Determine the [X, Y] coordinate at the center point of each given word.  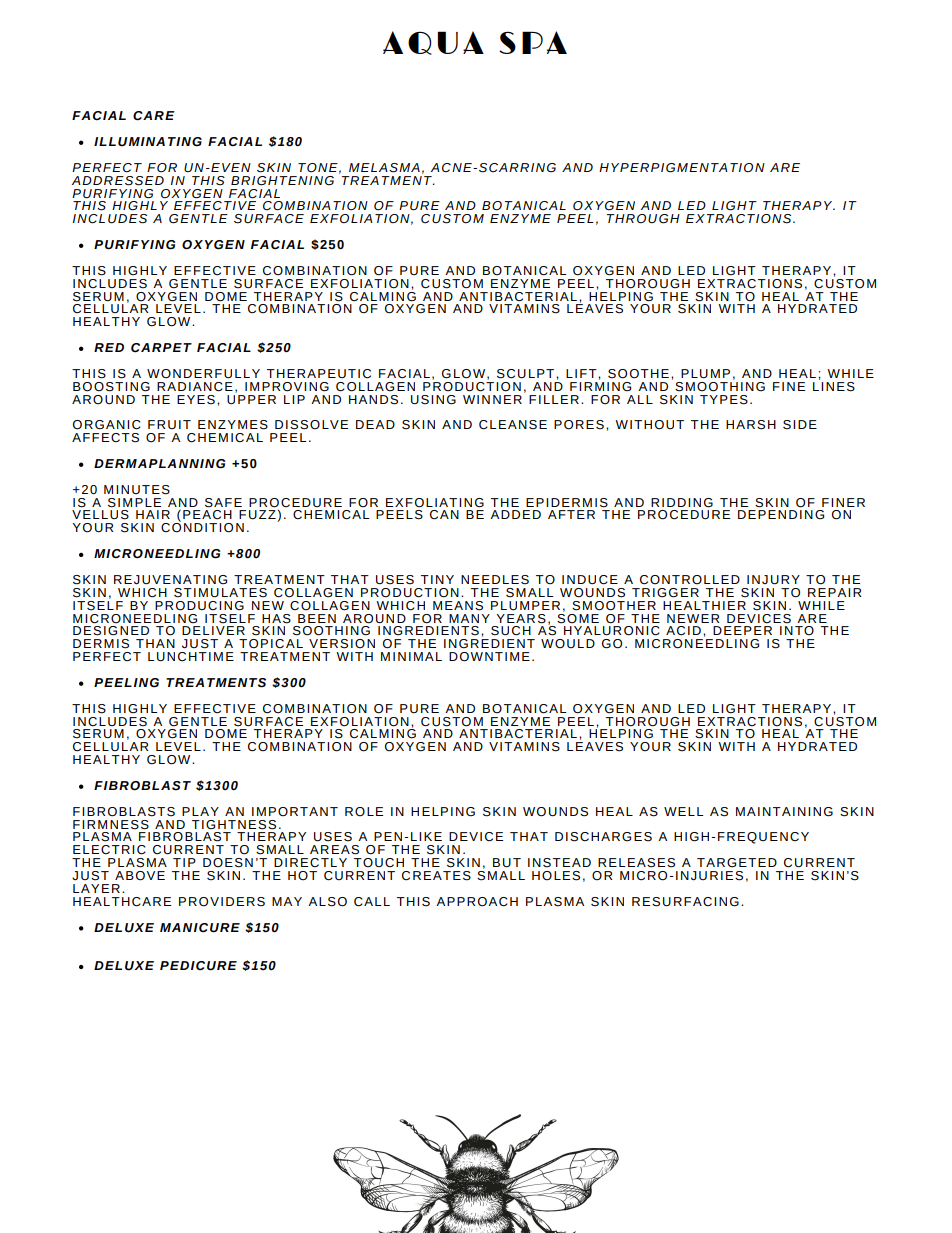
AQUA [433, 43]
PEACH [207, 515]
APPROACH [477, 902]
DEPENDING [781, 515]
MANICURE [200, 928]
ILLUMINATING [148, 142]
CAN [444, 515]
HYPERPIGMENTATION [682, 168]
